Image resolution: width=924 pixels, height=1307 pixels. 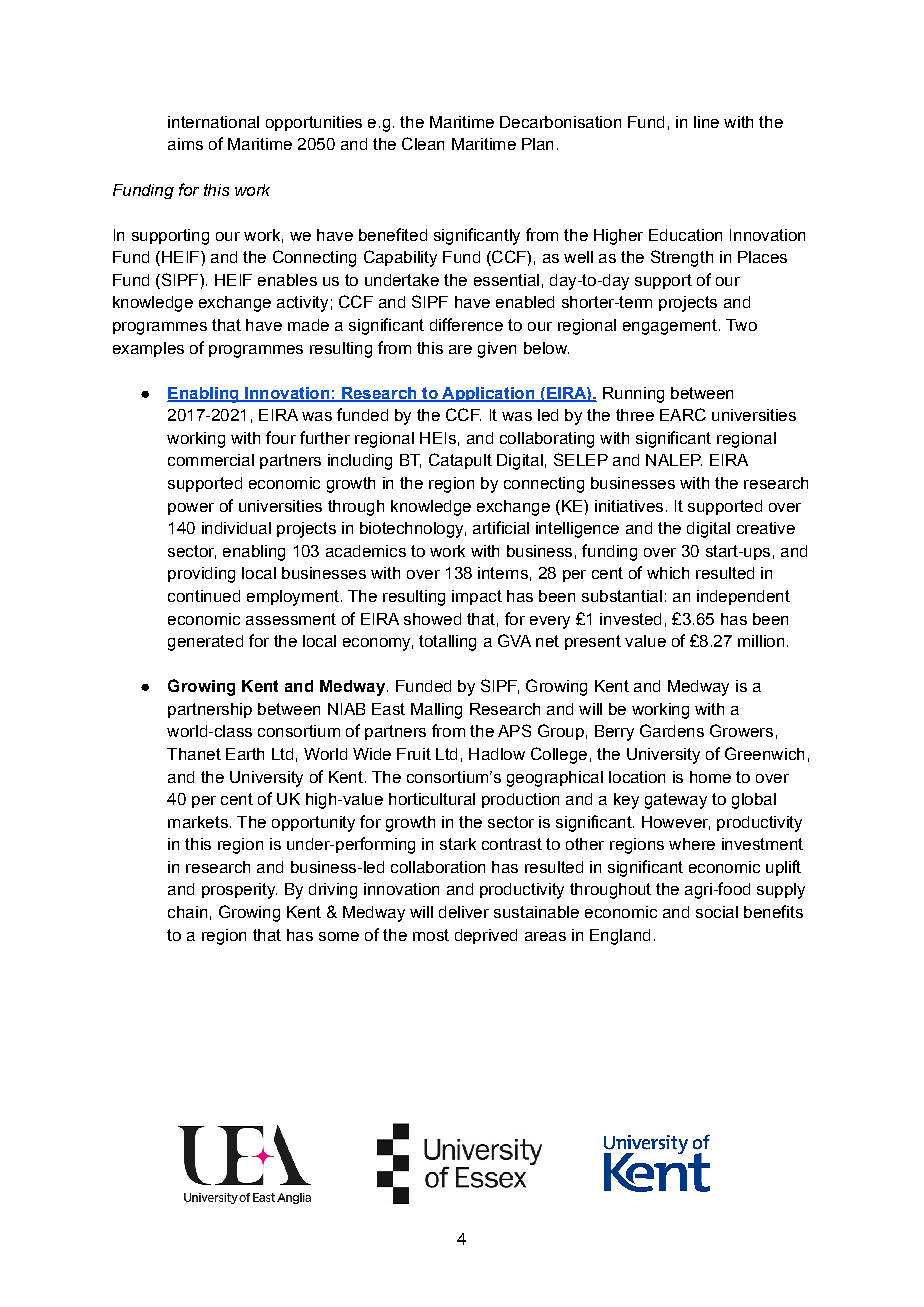 What do you see at coordinates (236, 528) in the screenshot?
I see `individual` at bounding box center [236, 528].
